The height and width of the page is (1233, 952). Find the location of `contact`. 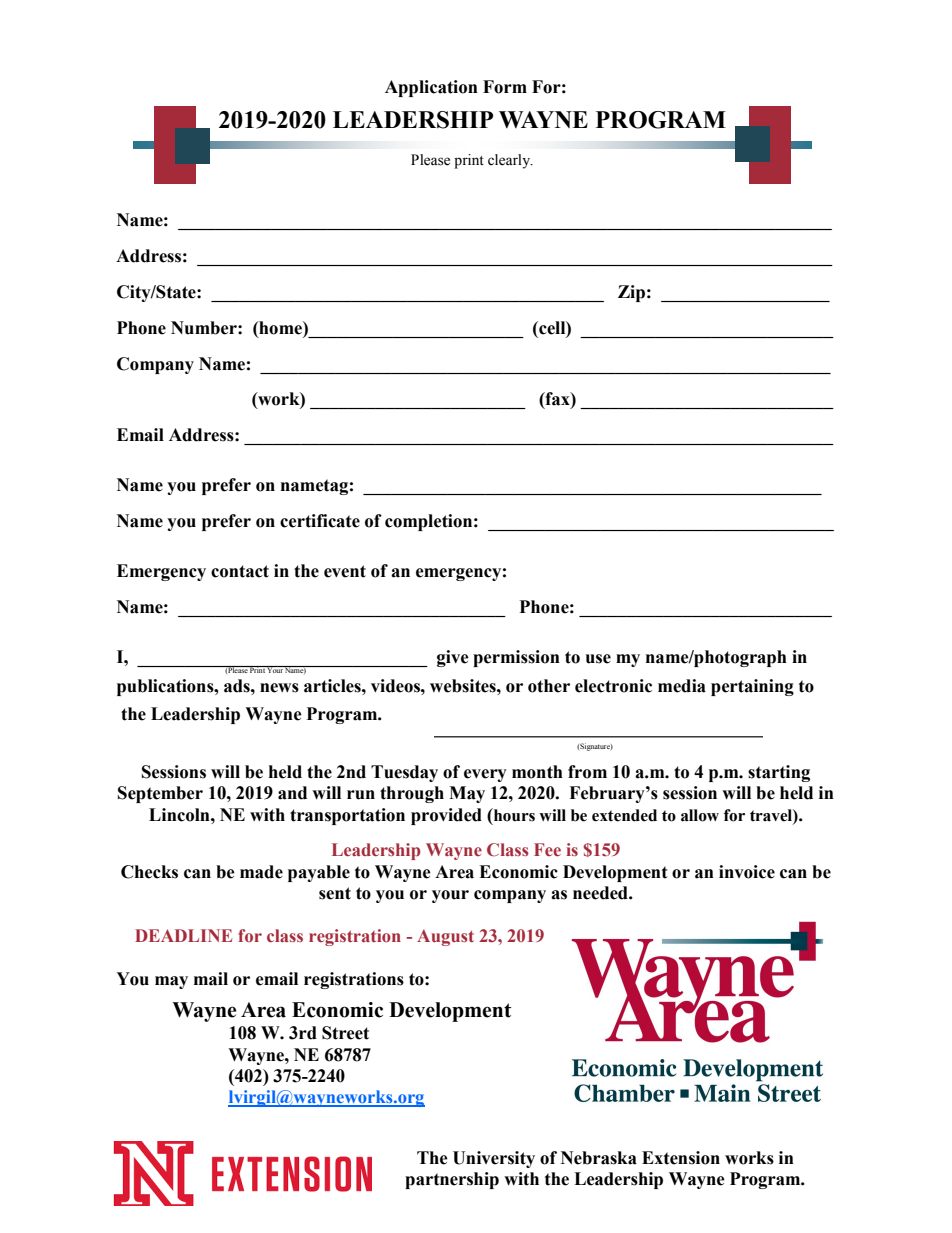

contact is located at coordinates (240, 571).
